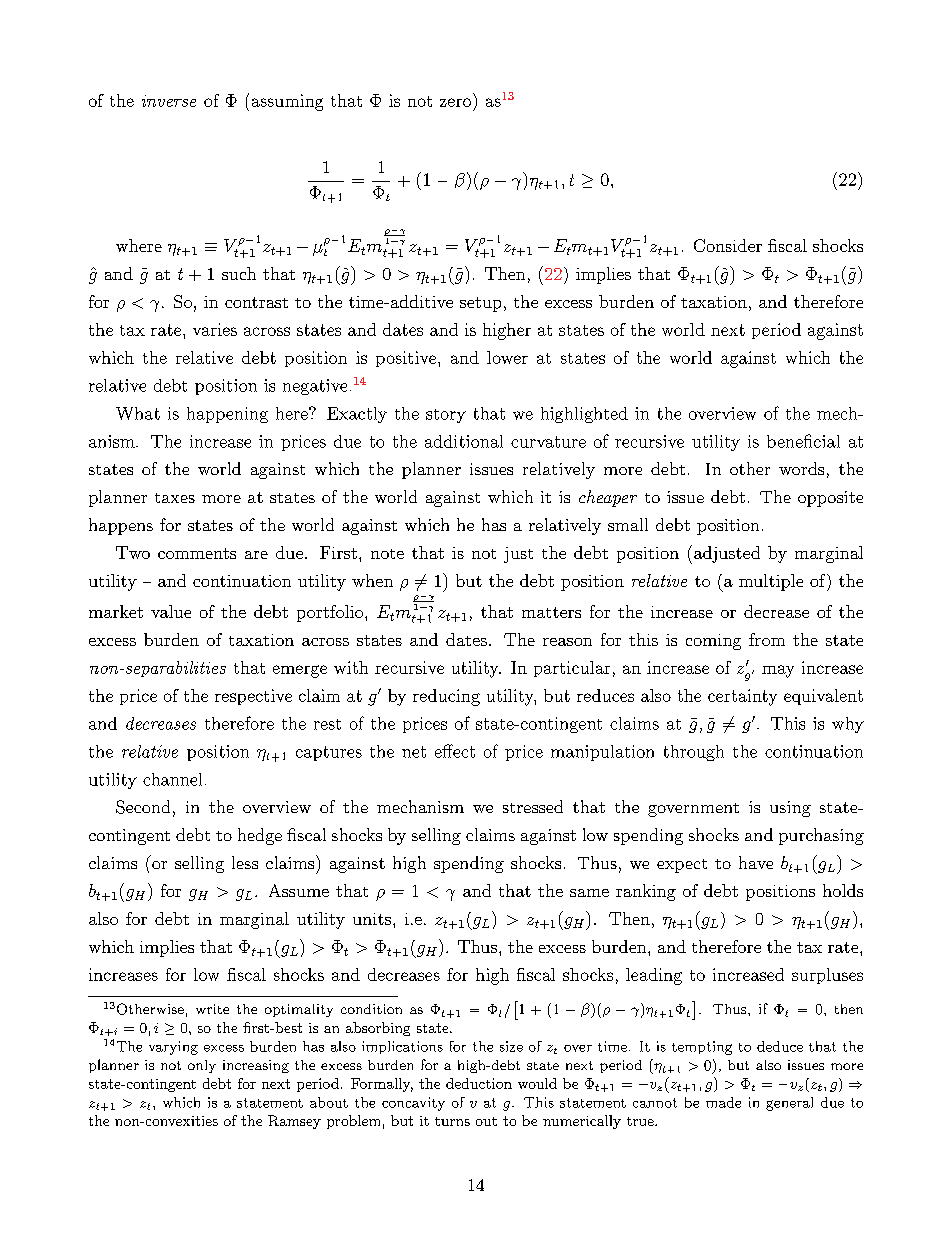 The height and width of the screenshot is (1233, 952). Describe the element at coordinates (479, 1083) in the screenshot. I see `deduction` at that location.
